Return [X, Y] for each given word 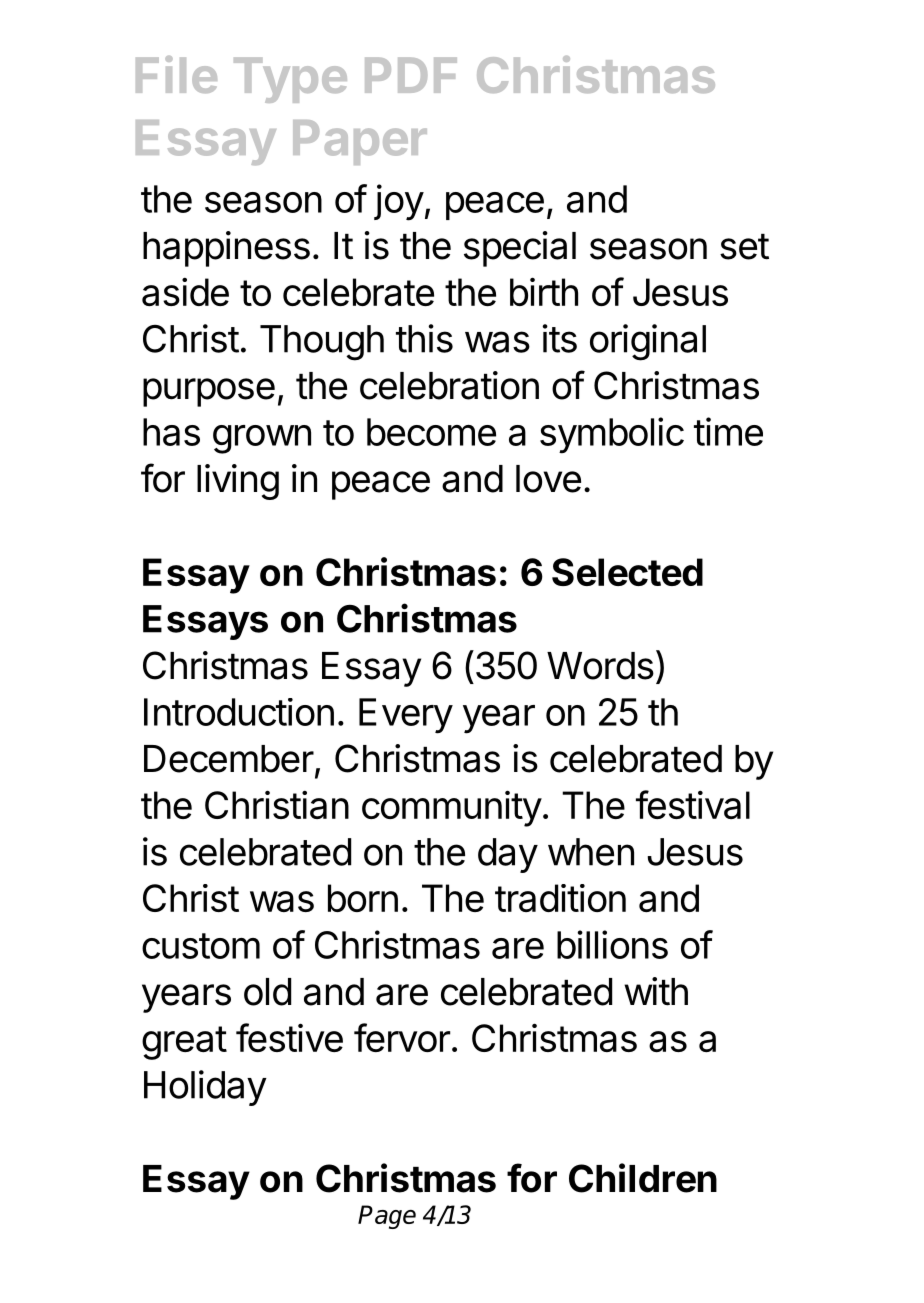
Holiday [205, 1088]
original [648, 342]
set [744, 247]
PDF [411, 75]
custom [201, 946]
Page [387, 1217]
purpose [209, 392]
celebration [449, 385]
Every [406, 716]
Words [600, 666]
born [363, 898]
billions [612, 944]
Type [290, 80]
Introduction [239, 712]
